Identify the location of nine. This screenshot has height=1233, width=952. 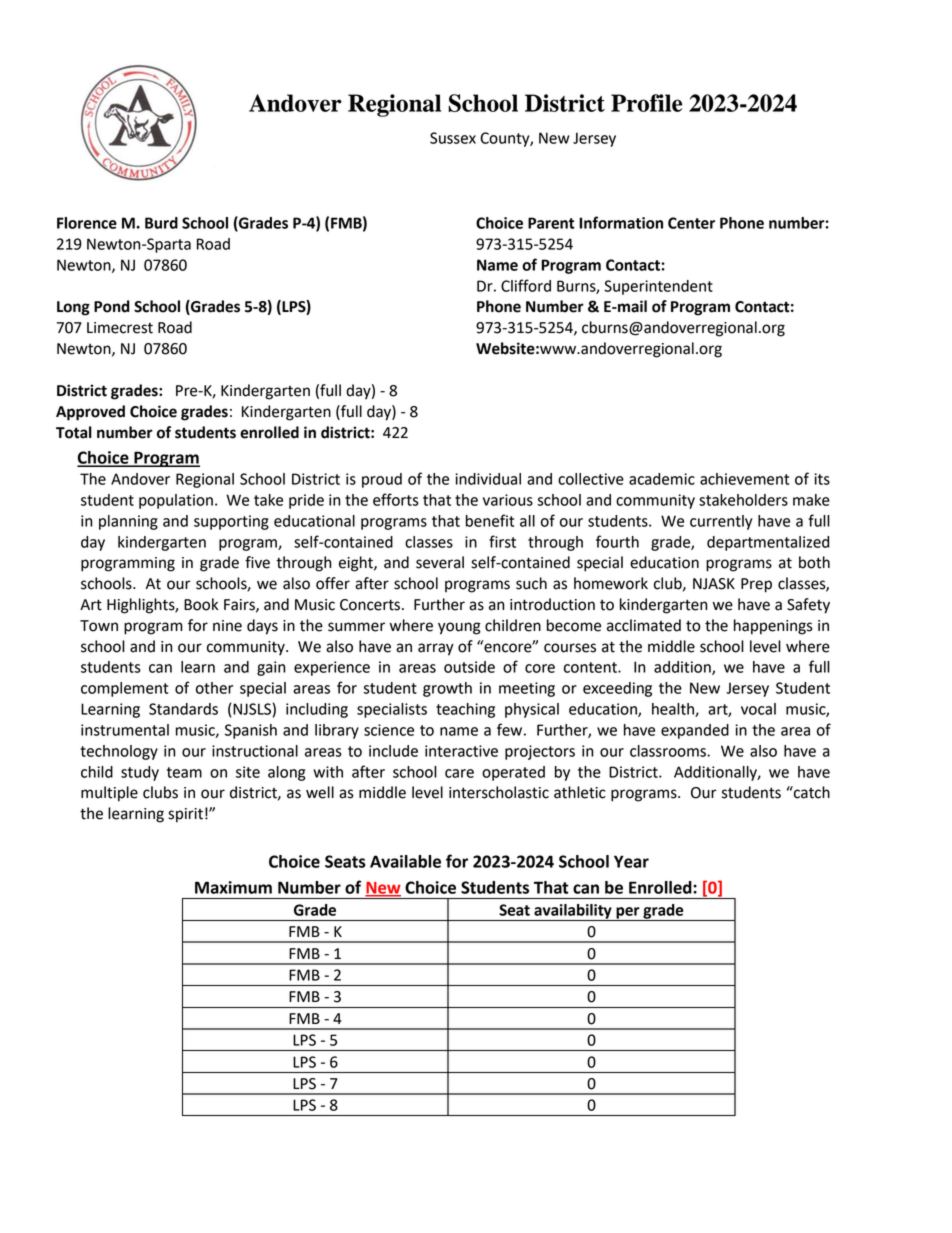
(227, 626).
